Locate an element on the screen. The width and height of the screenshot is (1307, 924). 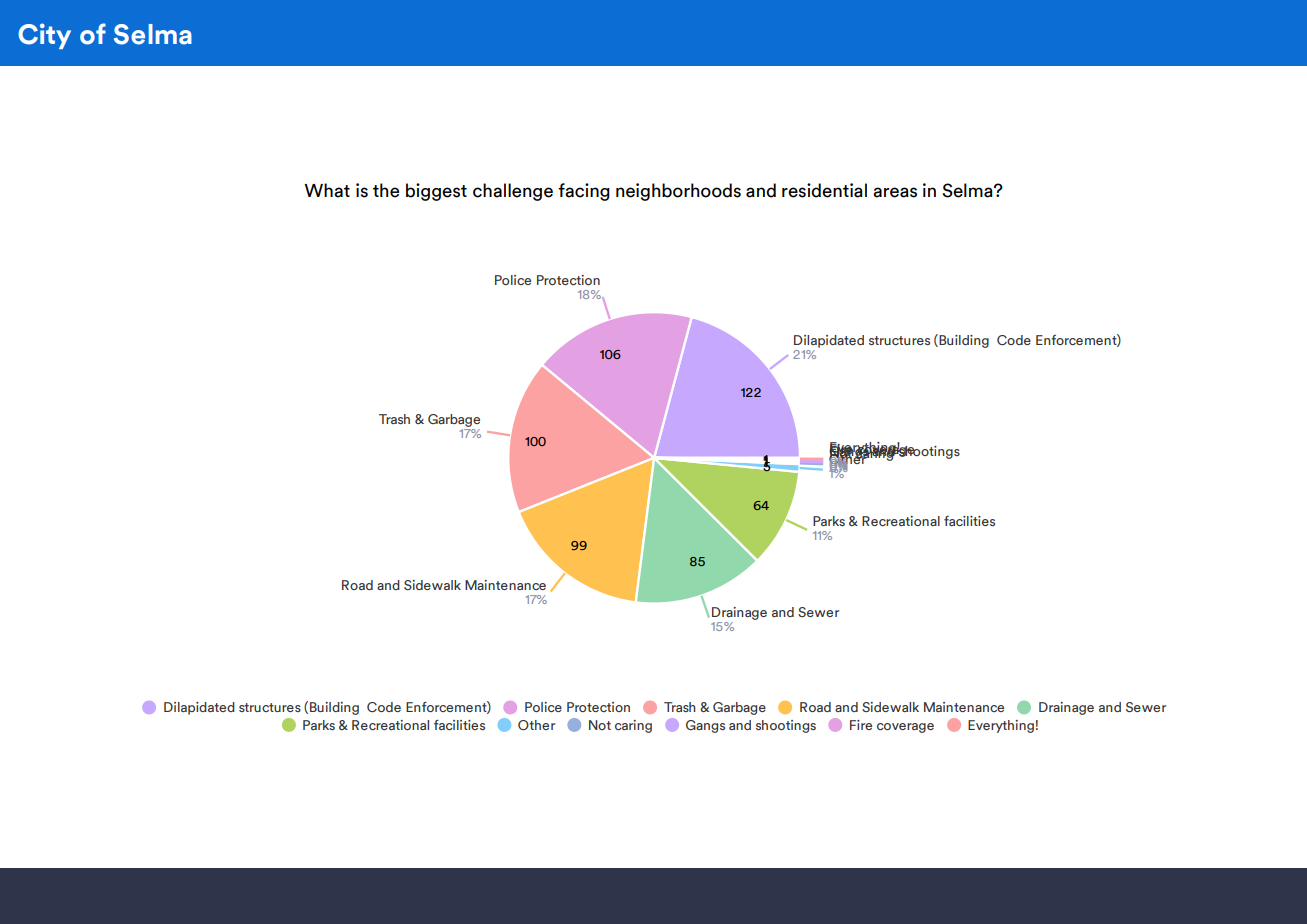
facing is located at coordinates (584, 192).
